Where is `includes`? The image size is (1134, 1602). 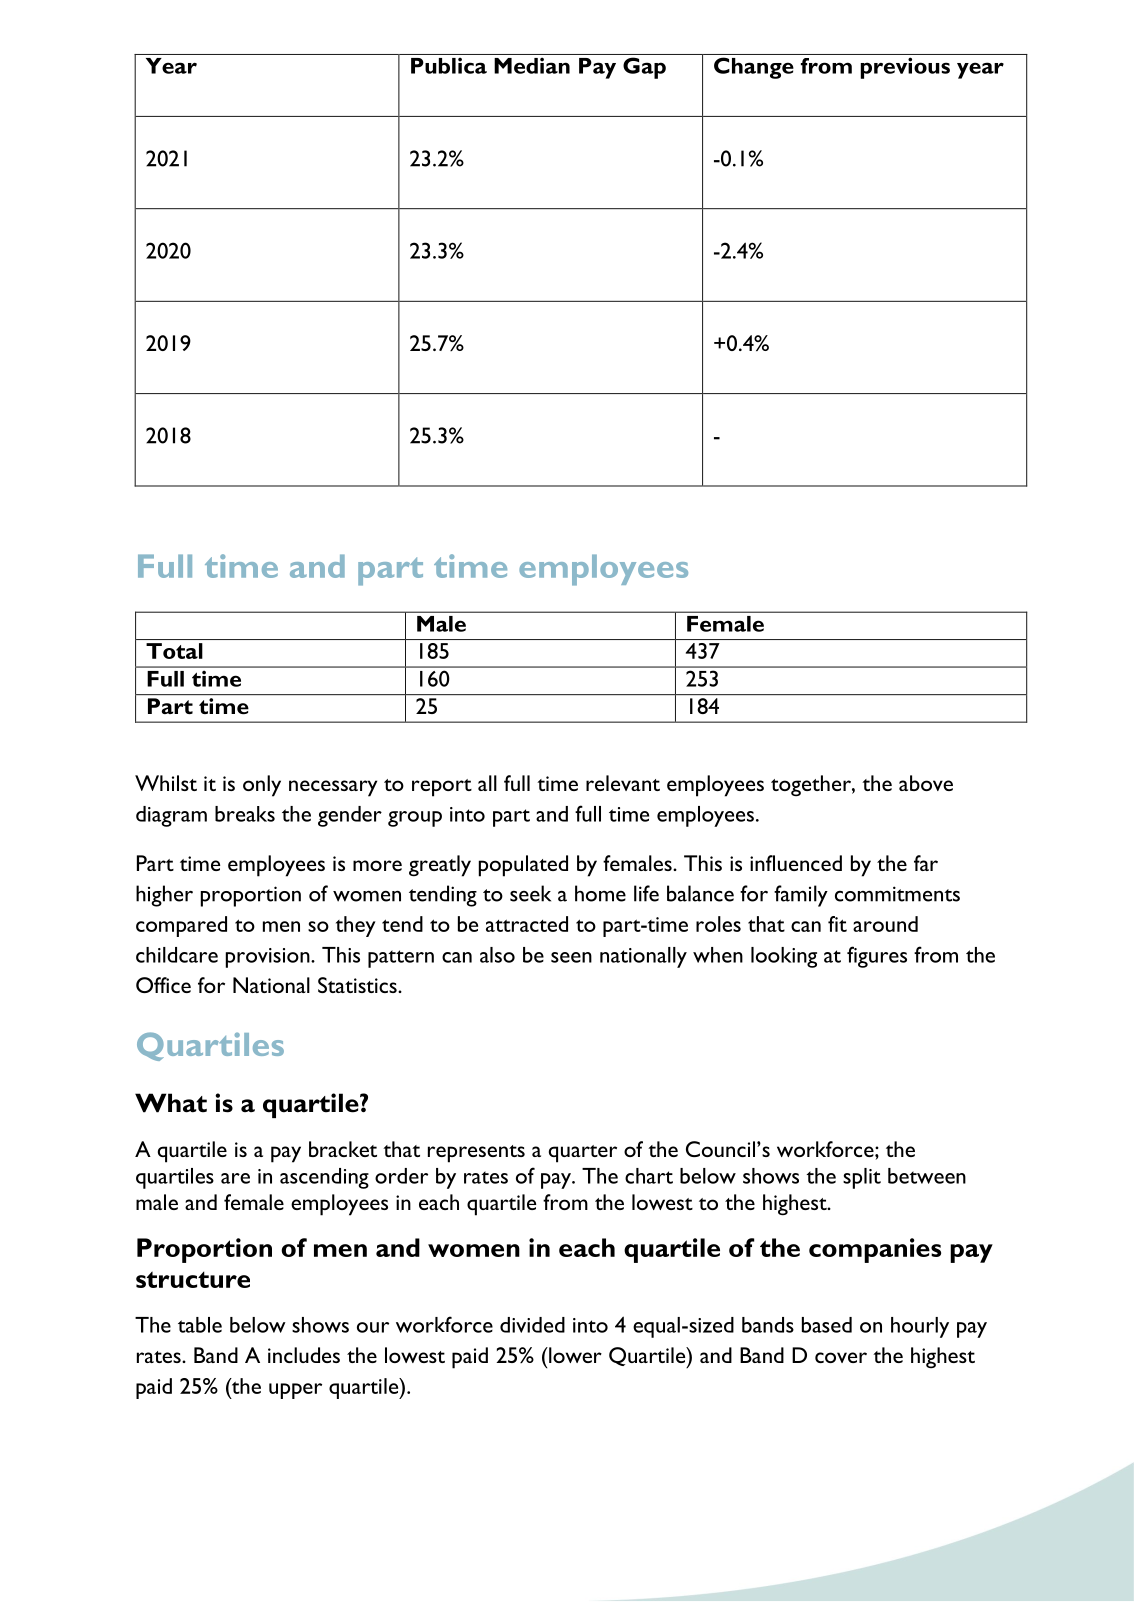
includes is located at coordinates (304, 1355).
